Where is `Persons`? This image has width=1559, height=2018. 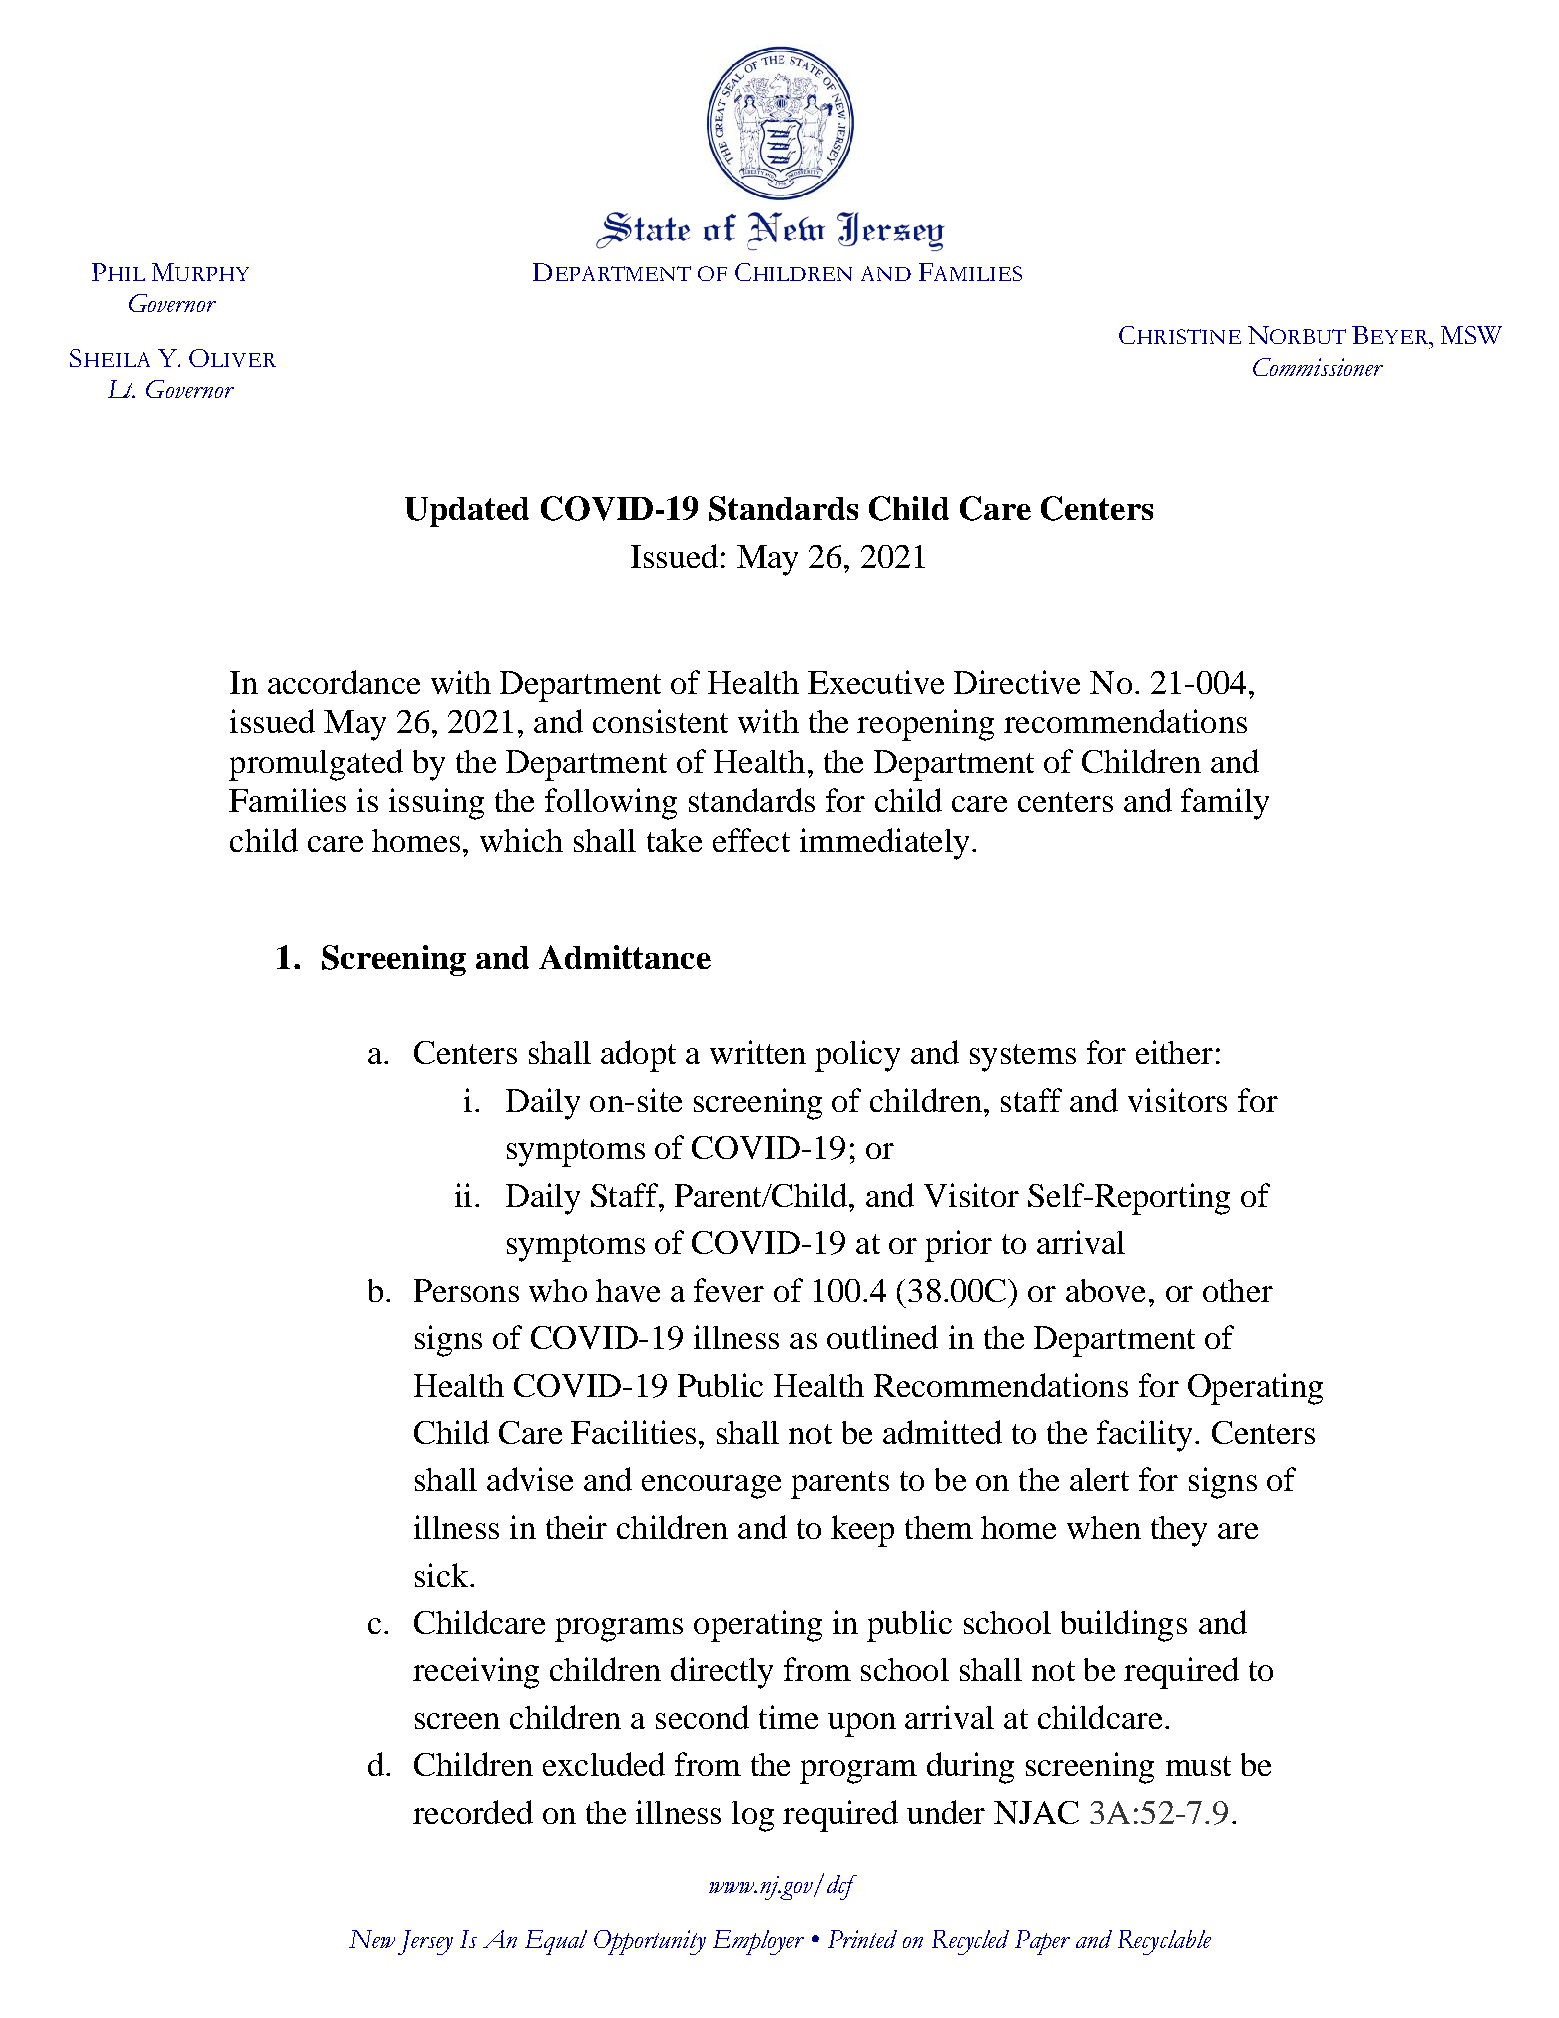
Persons is located at coordinates (466, 1290).
